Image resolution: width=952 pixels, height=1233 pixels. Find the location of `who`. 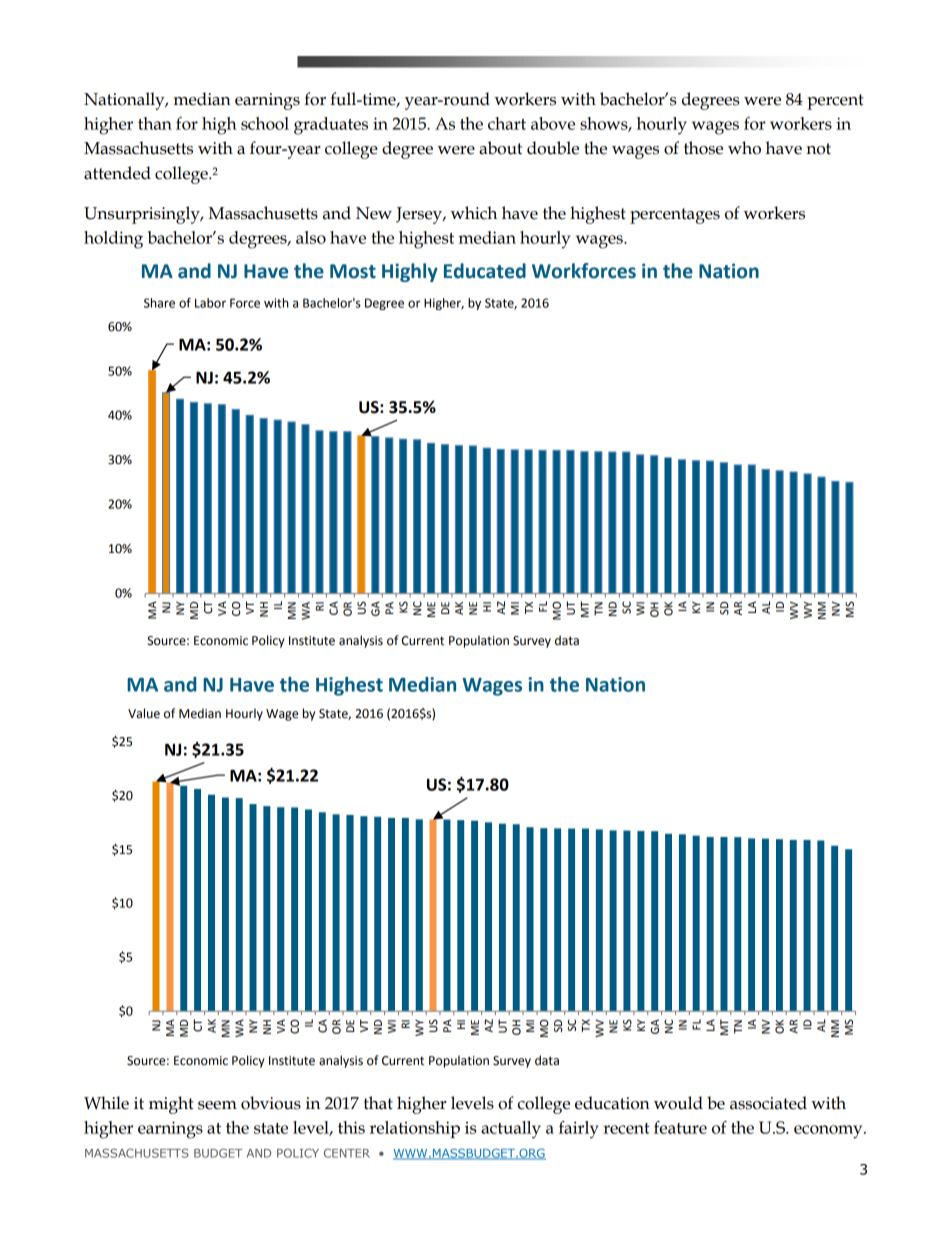

who is located at coordinates (744, 148).
